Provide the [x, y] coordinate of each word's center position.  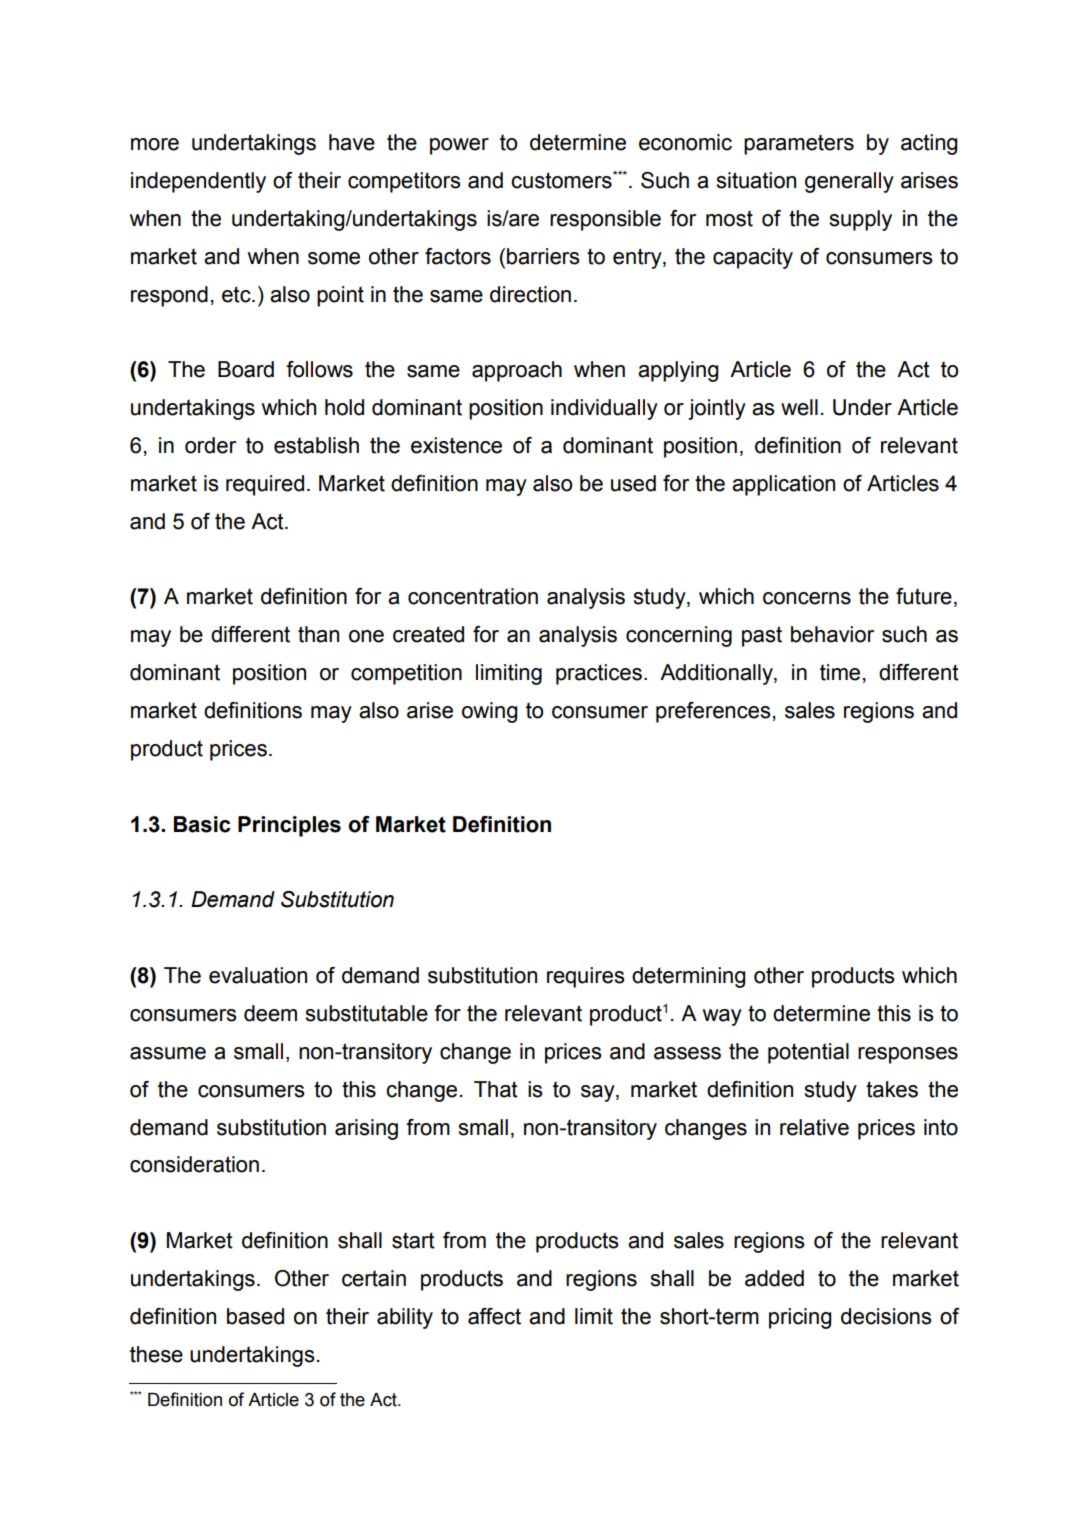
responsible [605, 220]
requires [586, 977]
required [265, 485]
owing [489, 712]
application [783, 485]
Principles [289, 826]
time [840, 672]
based [255, 1316]
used [633, 483]
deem [270, 1013]
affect [494, 1316]
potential [808, 1053]
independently [198, 182]
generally [849, 182]
